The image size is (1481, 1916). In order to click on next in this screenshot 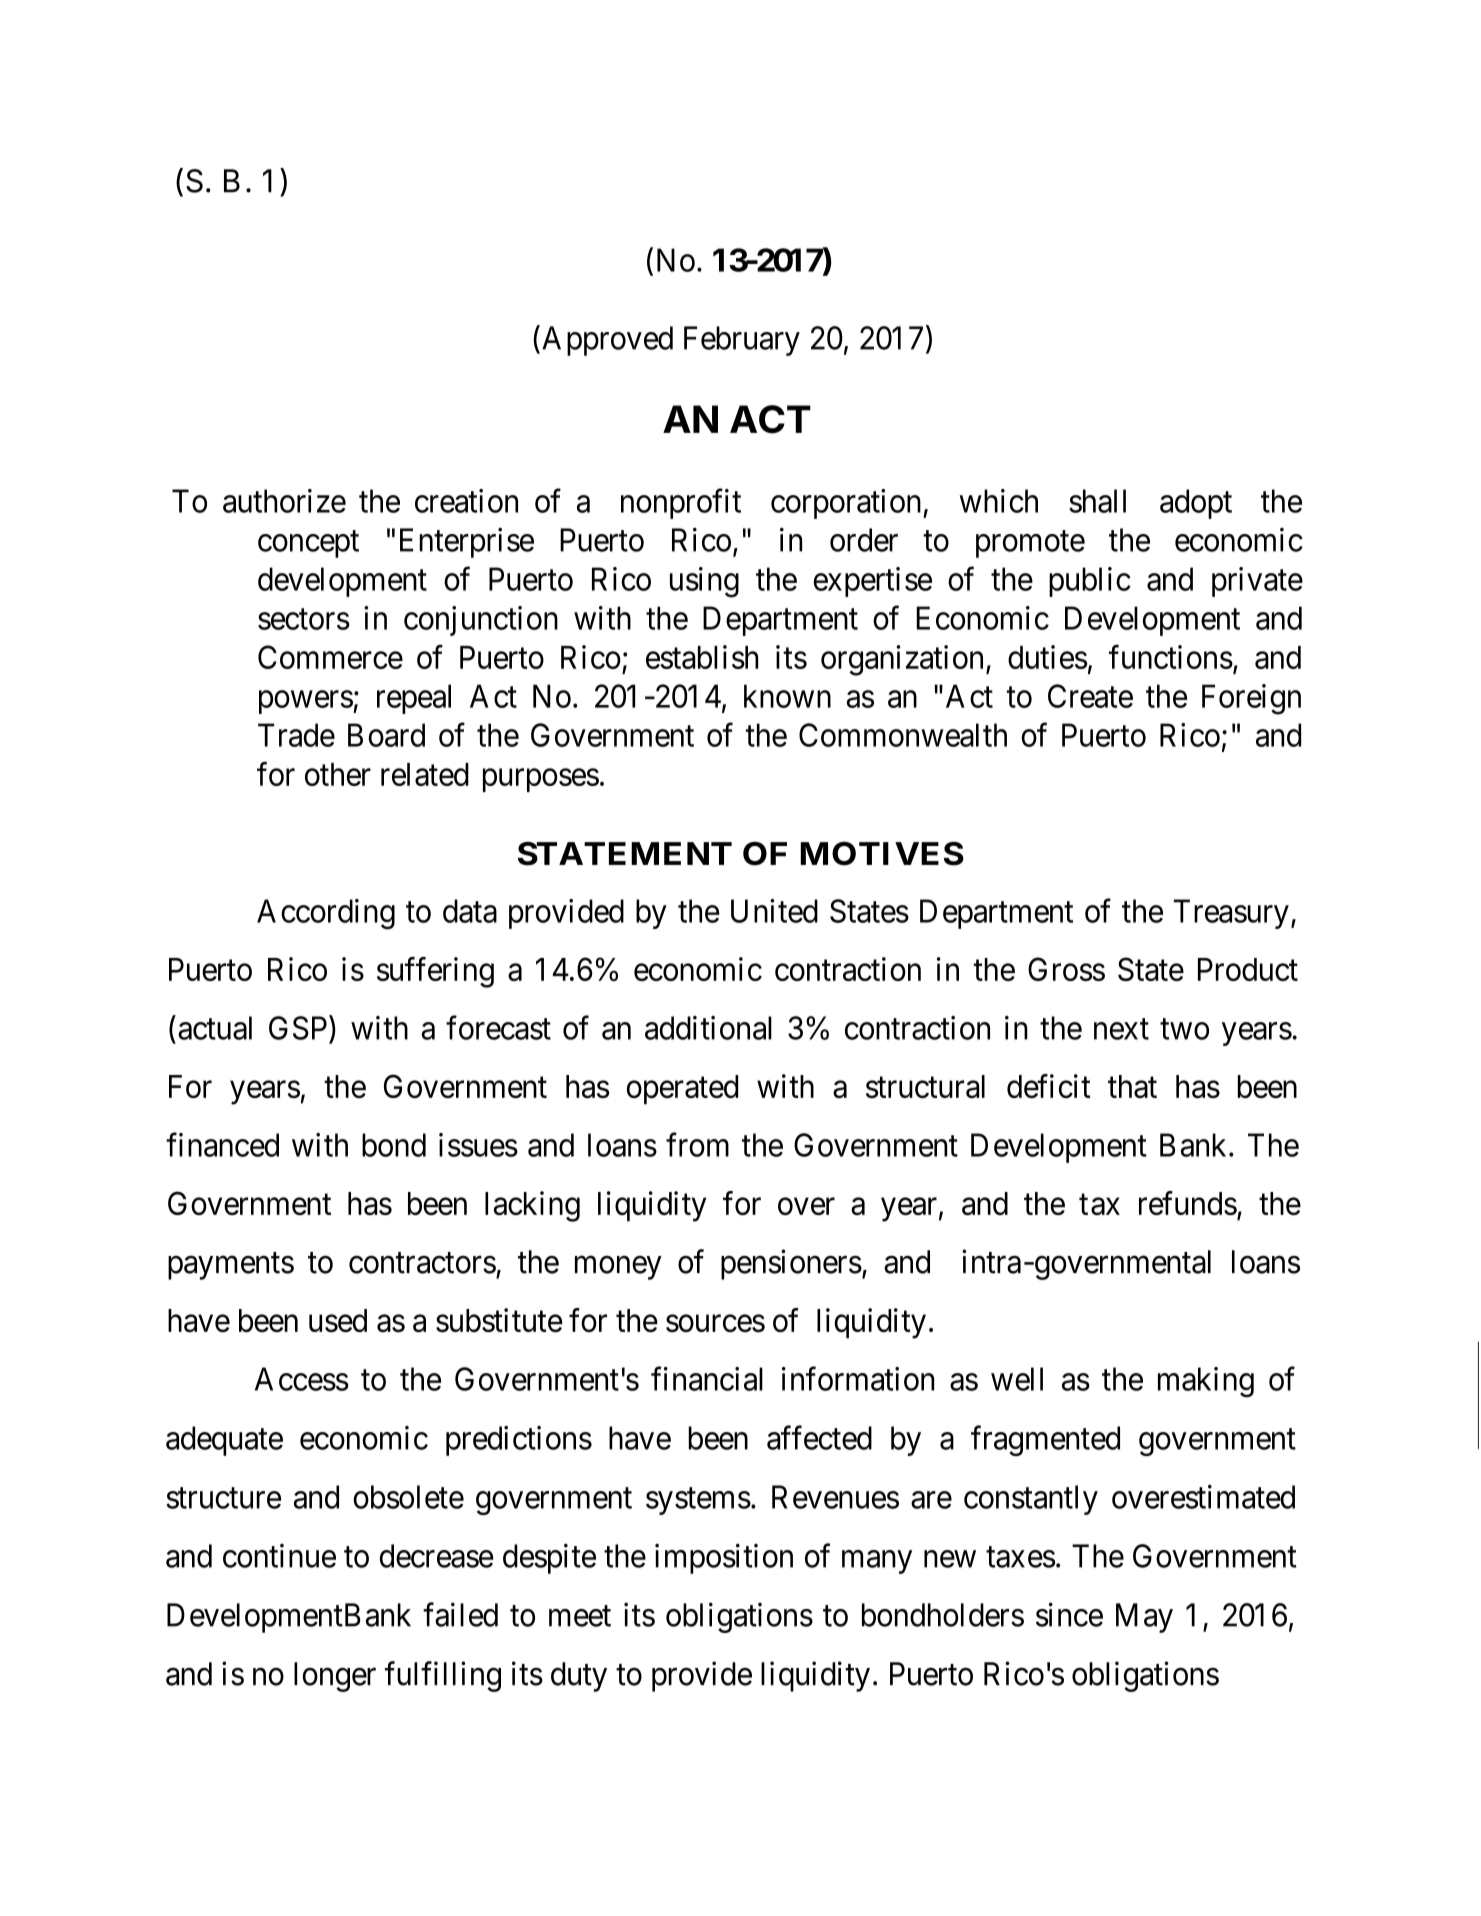, I will do `click(1121, 1029)`.
